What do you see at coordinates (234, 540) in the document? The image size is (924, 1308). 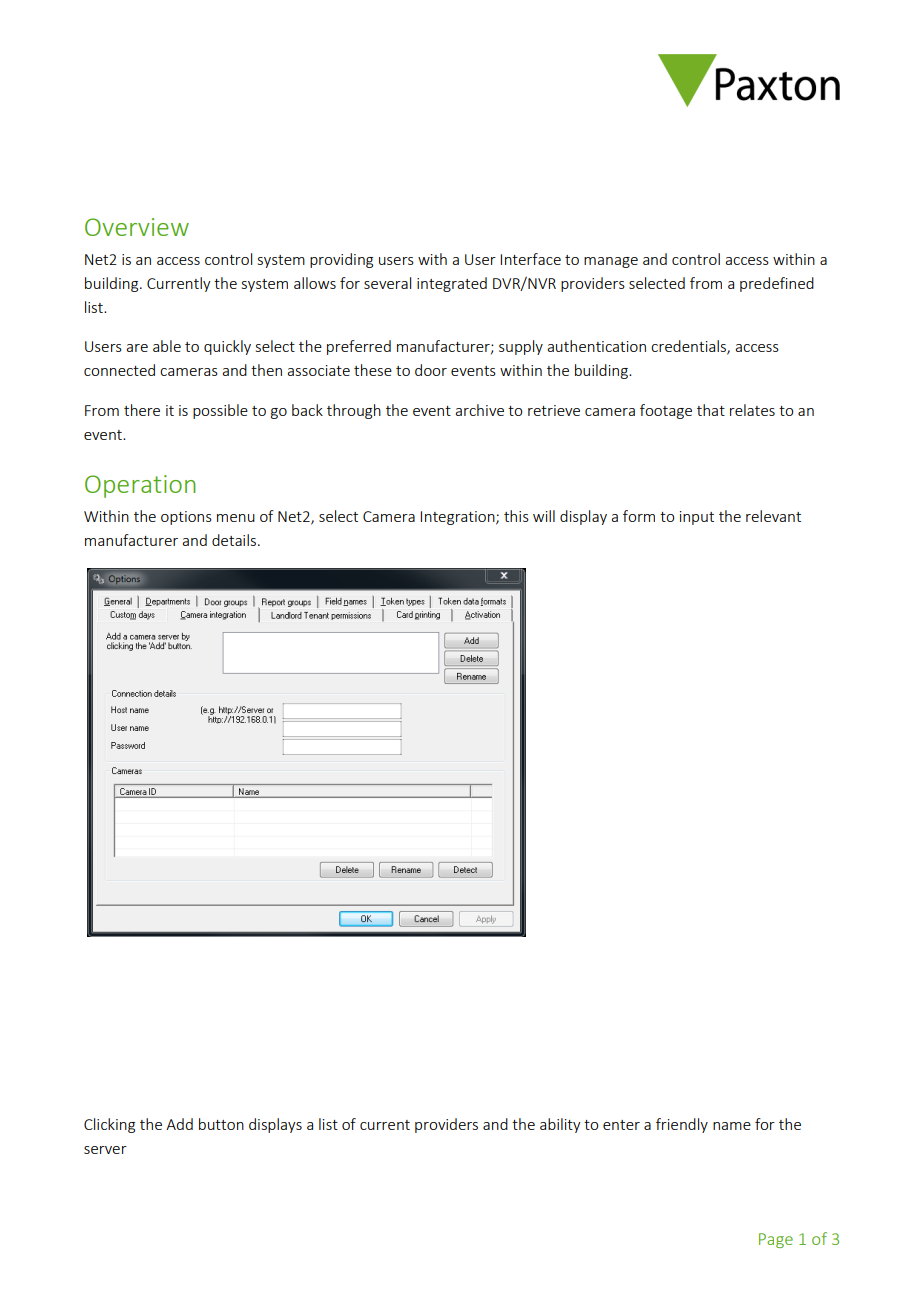 I see `details` at bounding box center [234, 540].
